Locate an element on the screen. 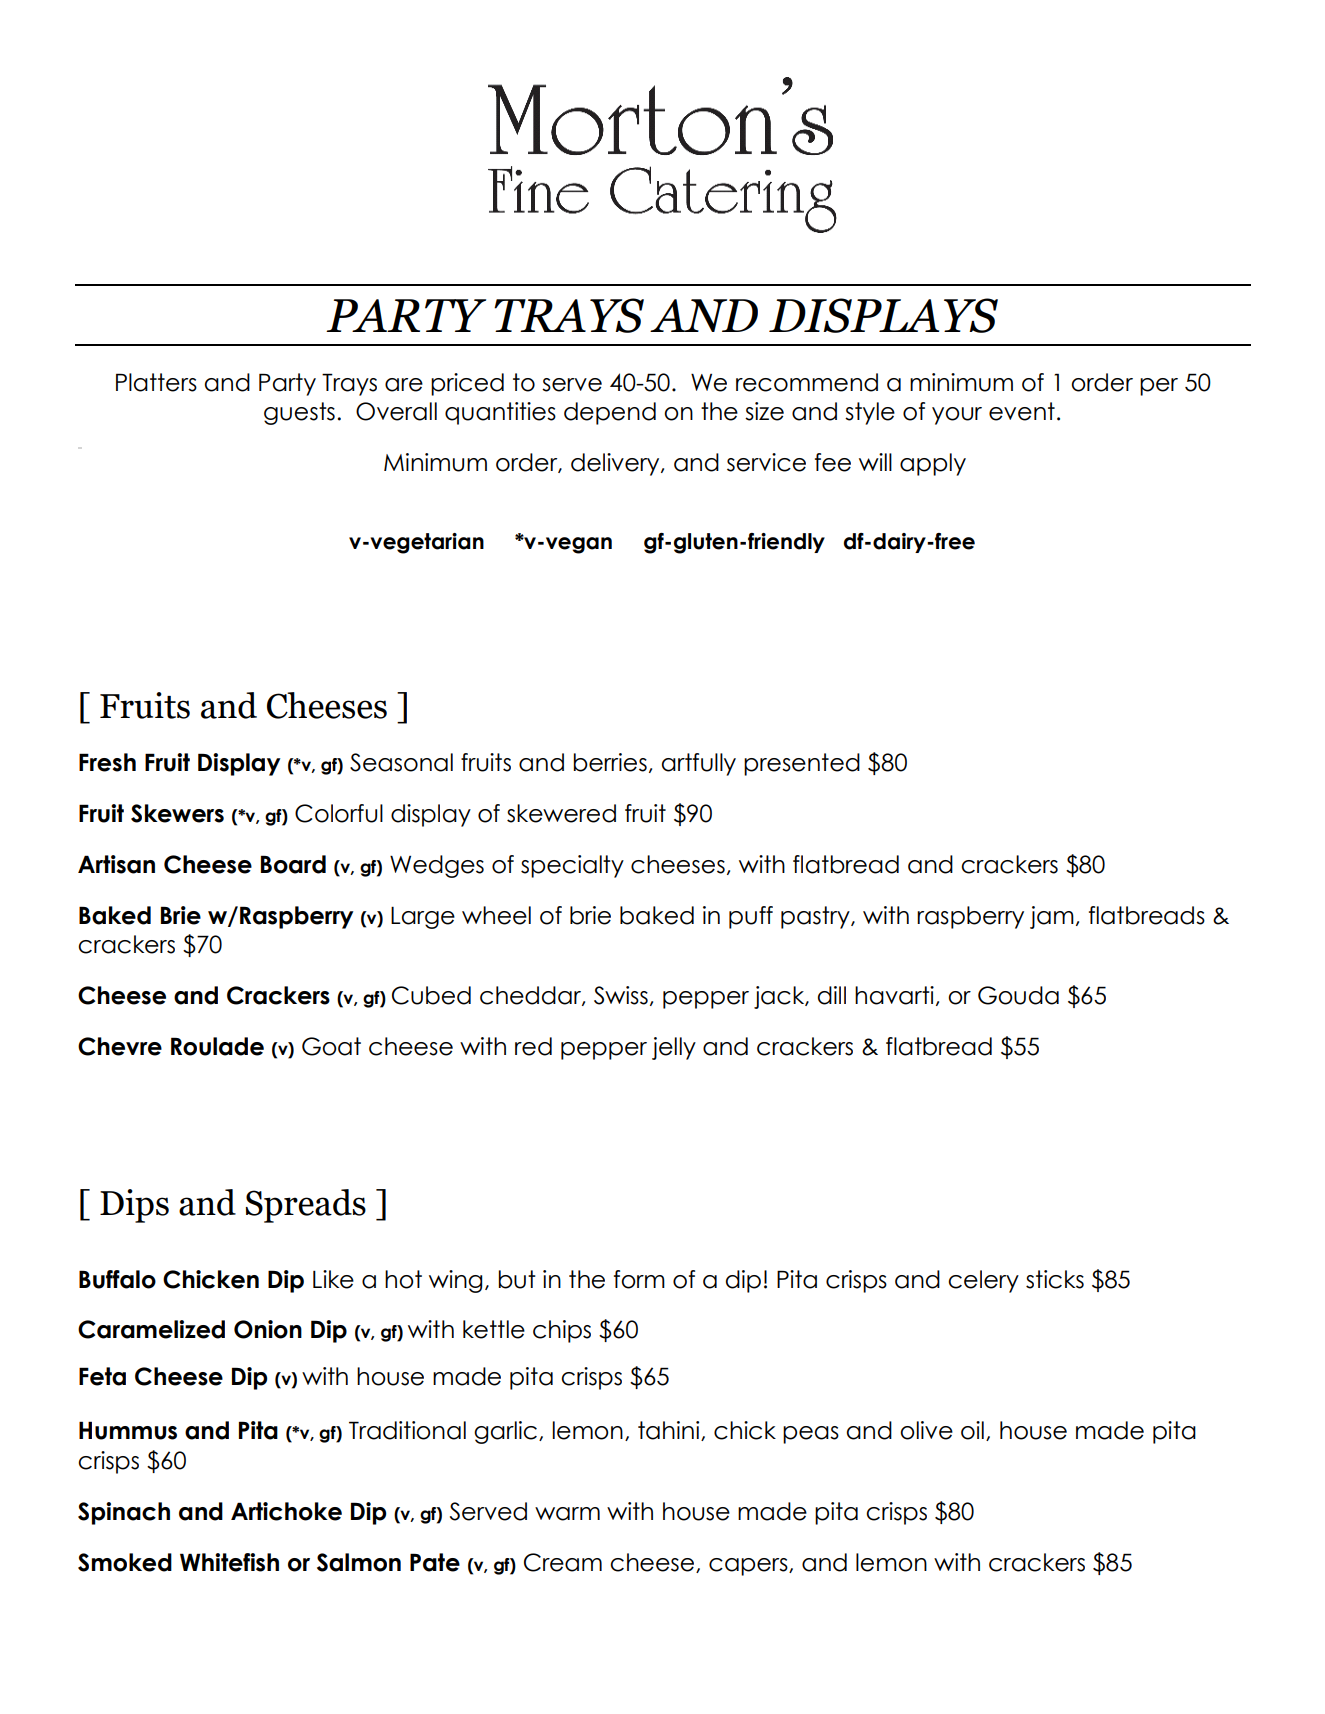 Image resolution: width=1325 pixels, height=1714 pixels. Swiss is located at coordinates (621, 995).
